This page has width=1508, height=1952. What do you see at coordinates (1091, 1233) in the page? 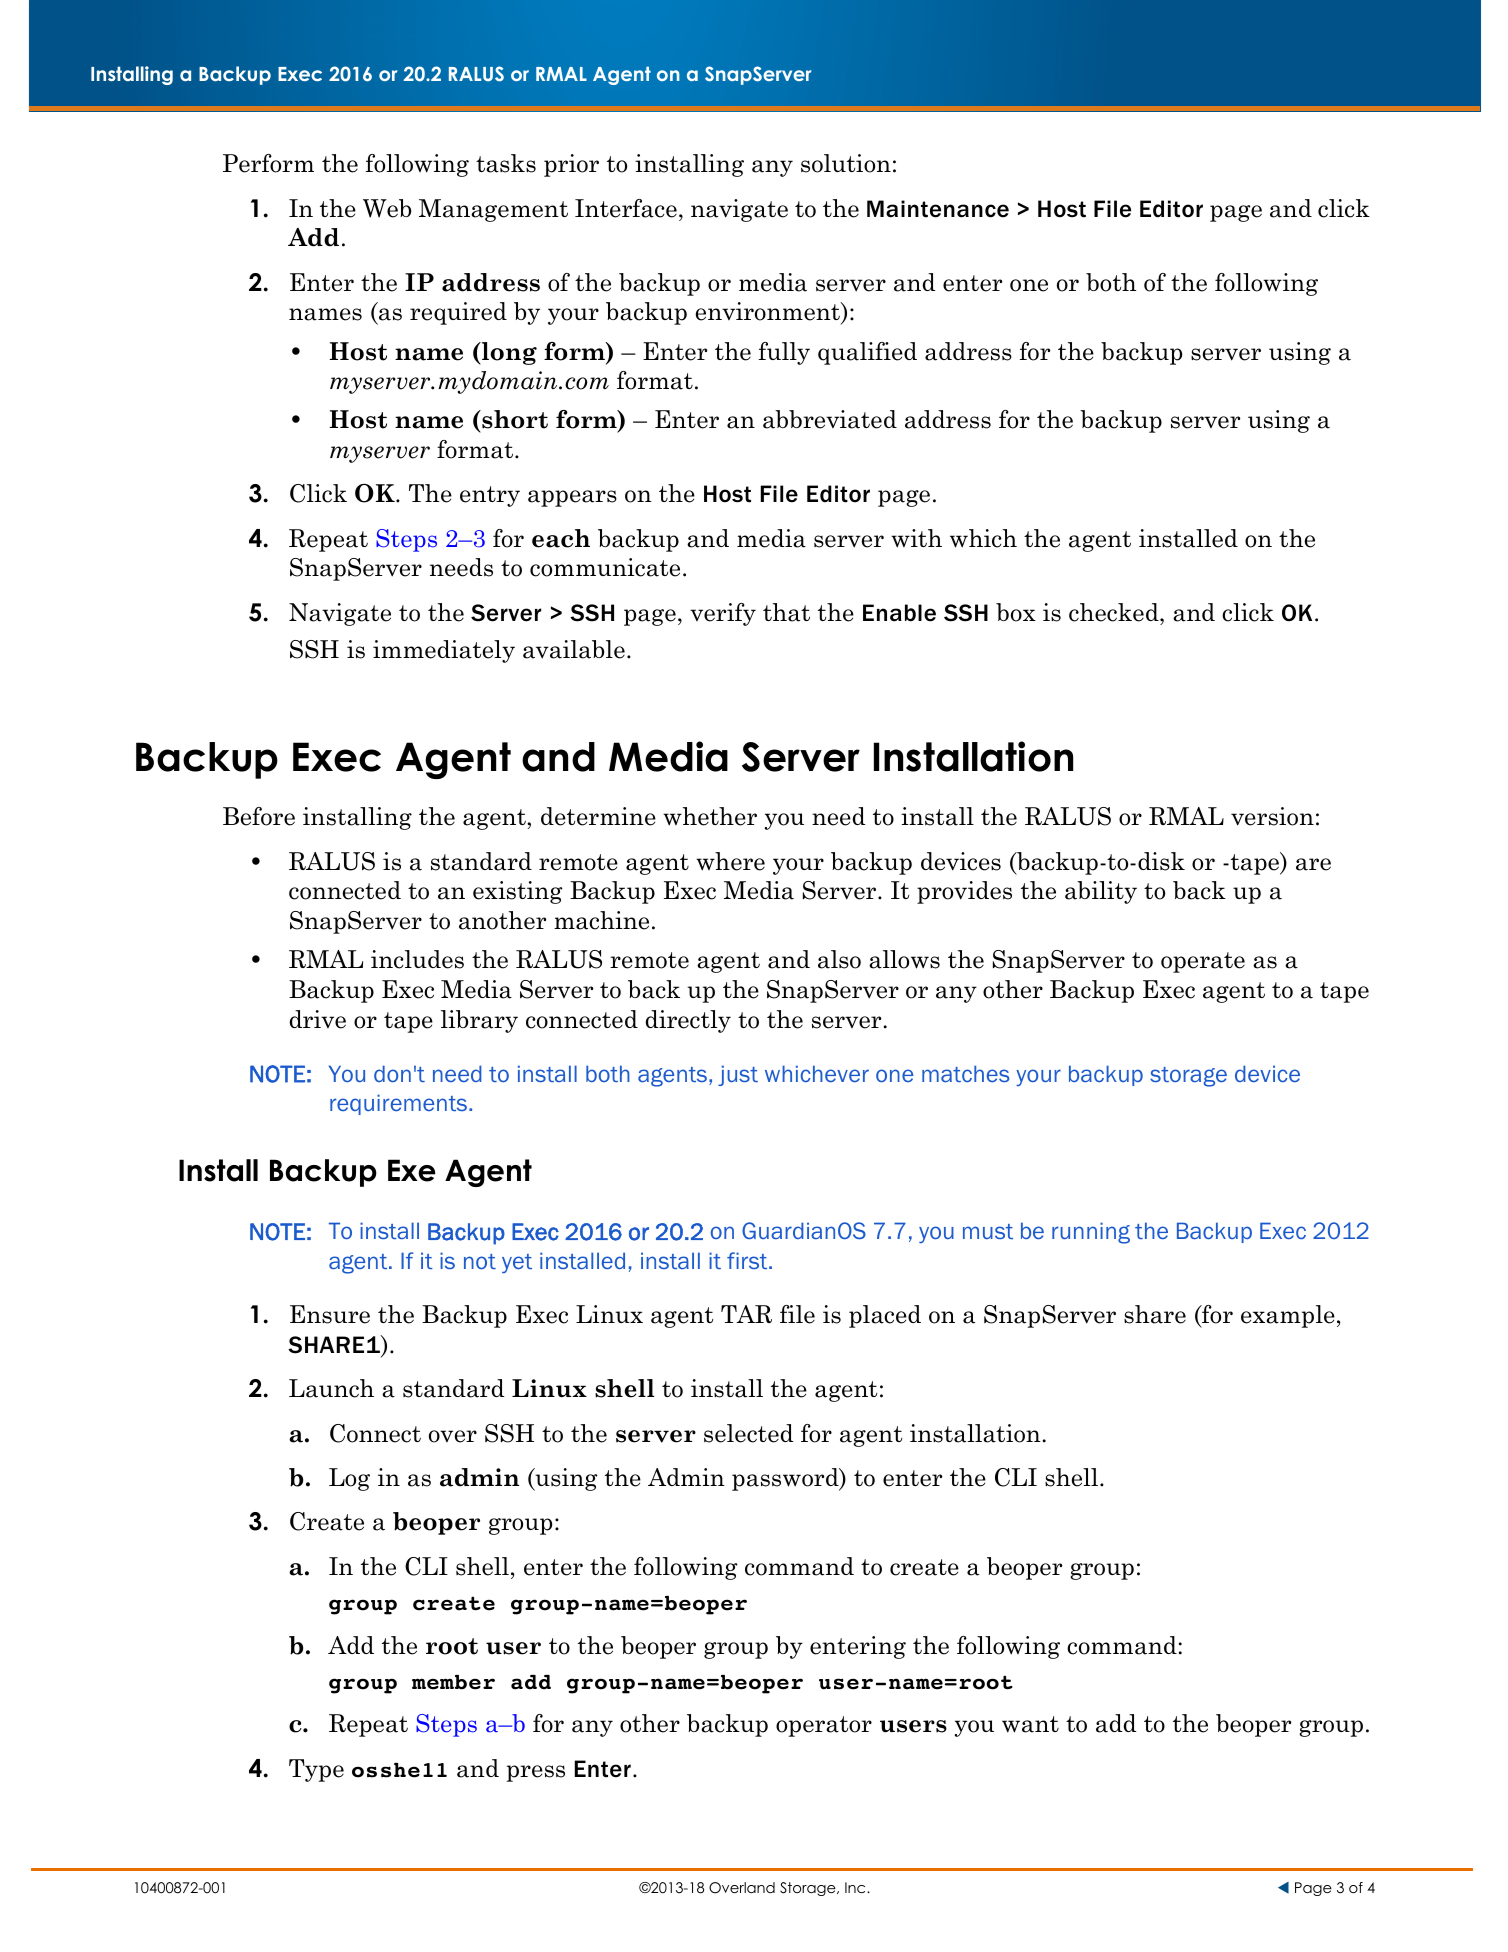
I see `running` at bounding box center [1091, 1233].
